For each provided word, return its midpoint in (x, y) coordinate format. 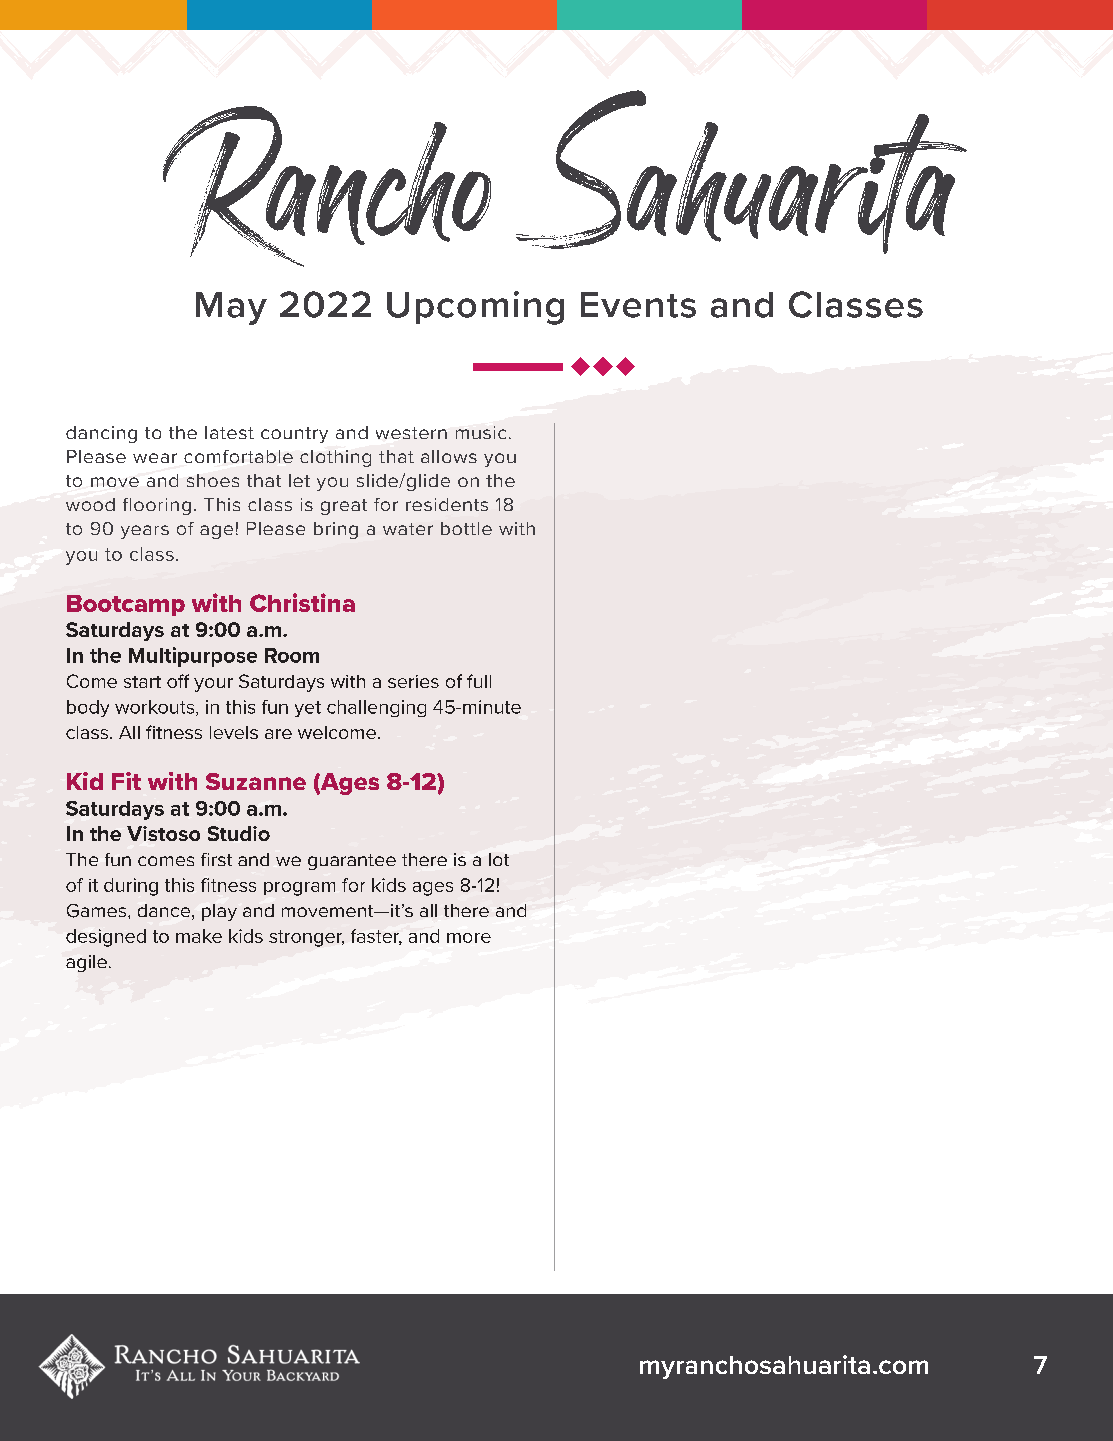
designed (106, 938)
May (231, 308)
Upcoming (475, 308)
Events (638, 305)
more (469, 938)
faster (376, 937)
